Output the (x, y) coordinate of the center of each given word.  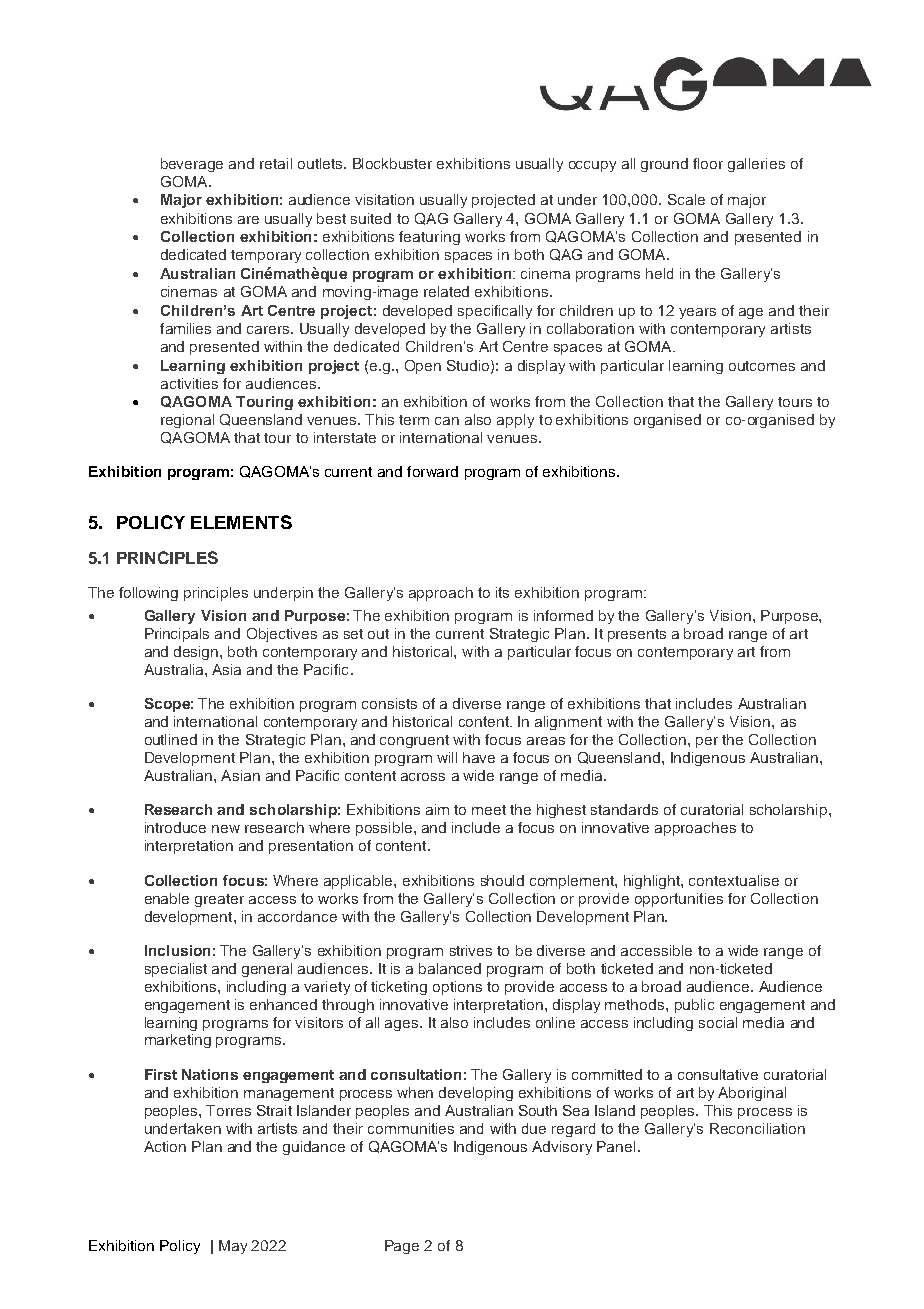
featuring (429, 238)
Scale (686, 199)
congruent (414, 741)
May (233, 1247)
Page (402, 1247)
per (707, 742)
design (197, 653)
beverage (192, 165)
